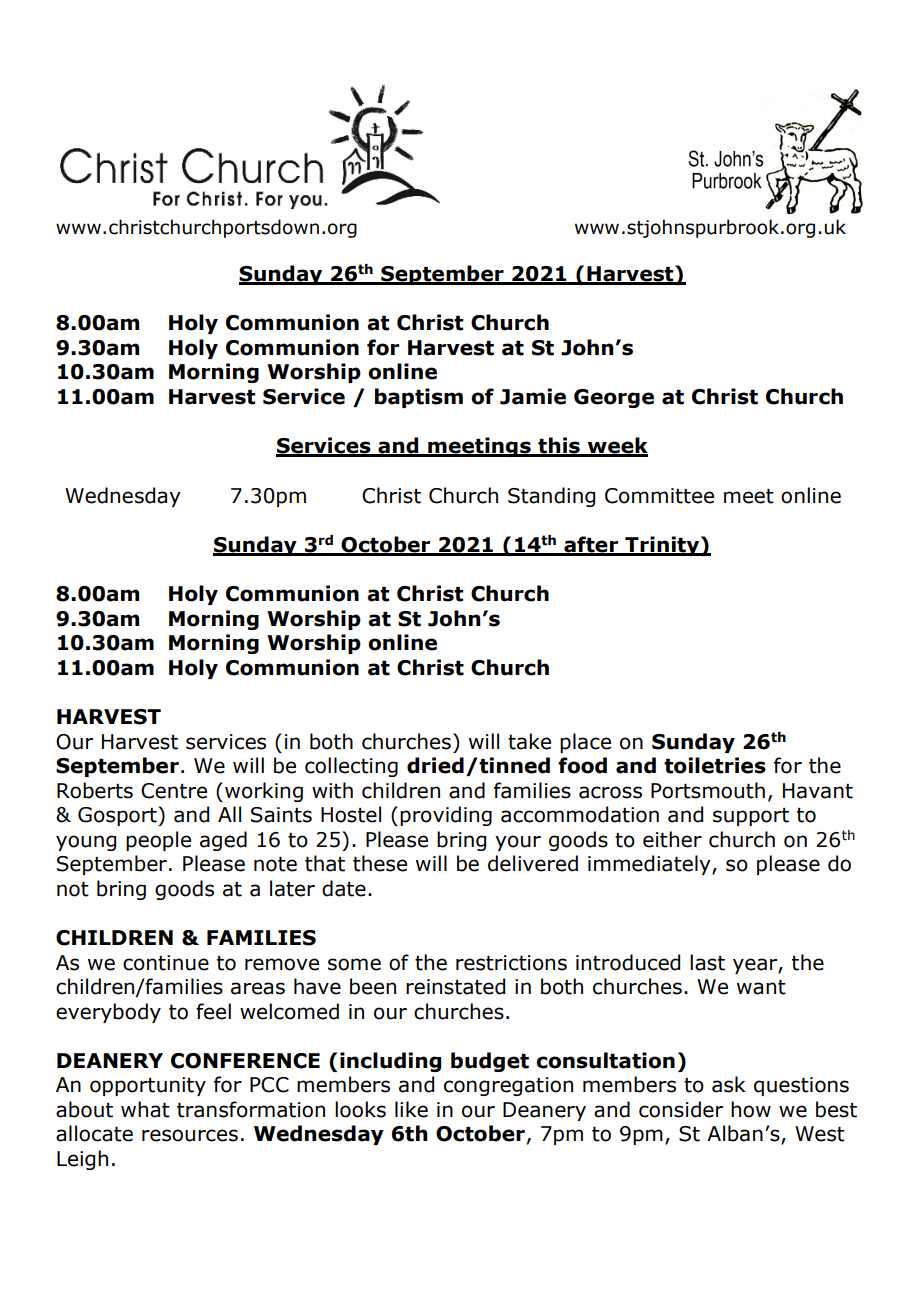 This document has height=1308, width=924. What do you see at coordinates (190, 1135) in the document?
I see `resources` at bounding box center [190, 1135].
